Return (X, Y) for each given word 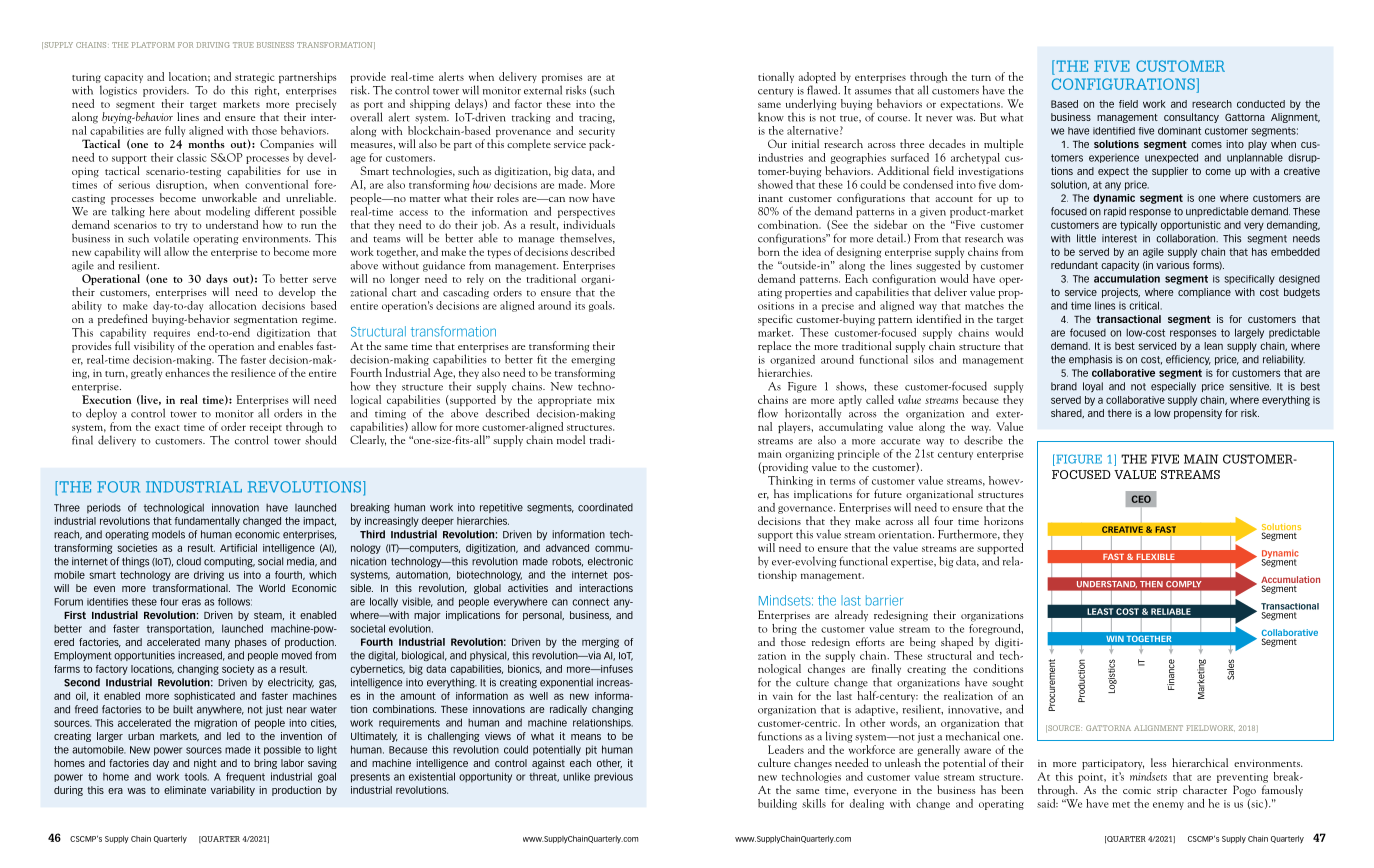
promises (562, 79)
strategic (254, 79)
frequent (245, 777)
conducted (1261, 104)
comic (1137, 790)
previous (613, 777)
